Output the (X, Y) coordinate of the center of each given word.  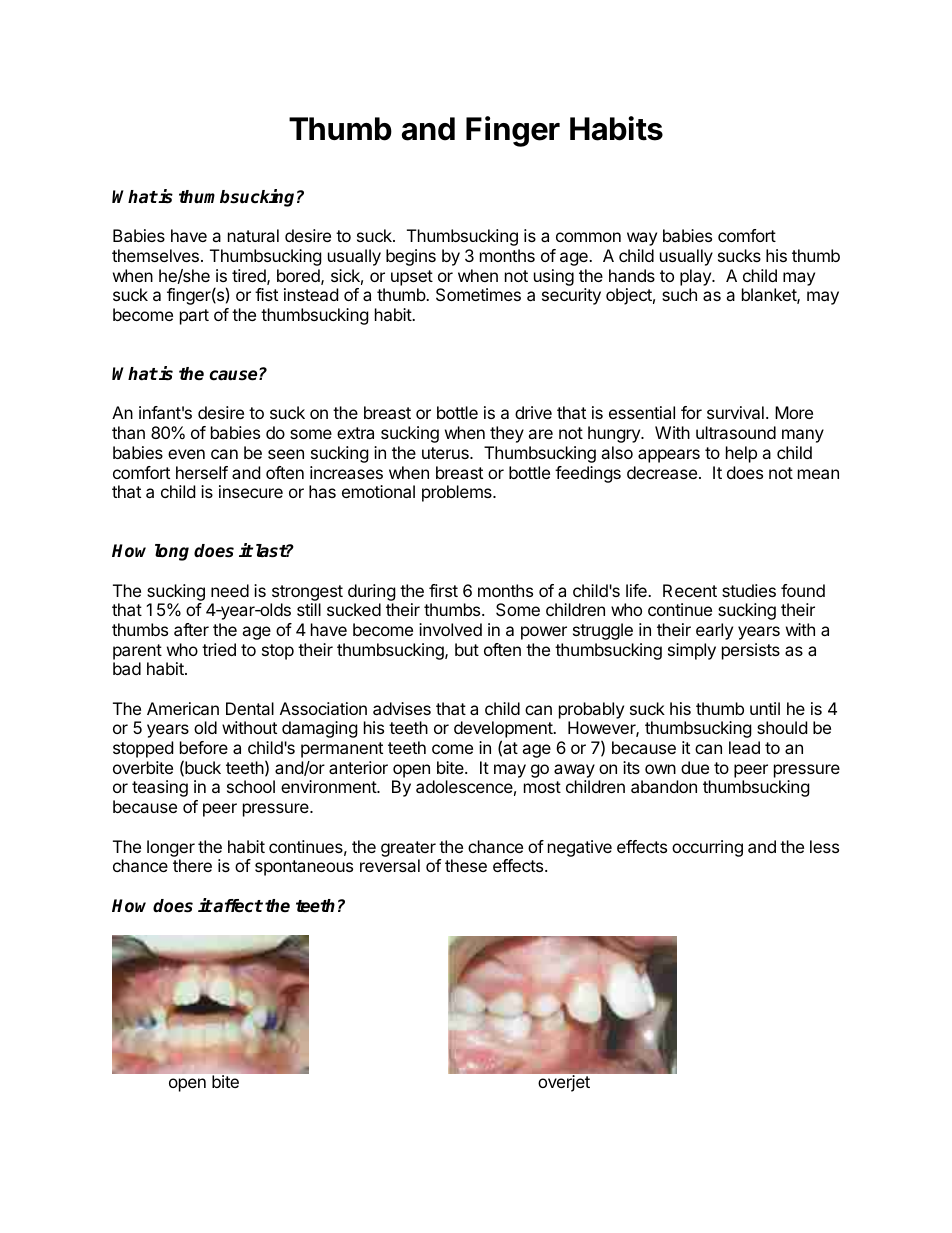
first (443, 590)
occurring (707, 848)
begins (411, 257)
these (466, 865)
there (192, 865)
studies (749, 590)
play (696, 277)
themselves (155, 255)
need (230, 590)
